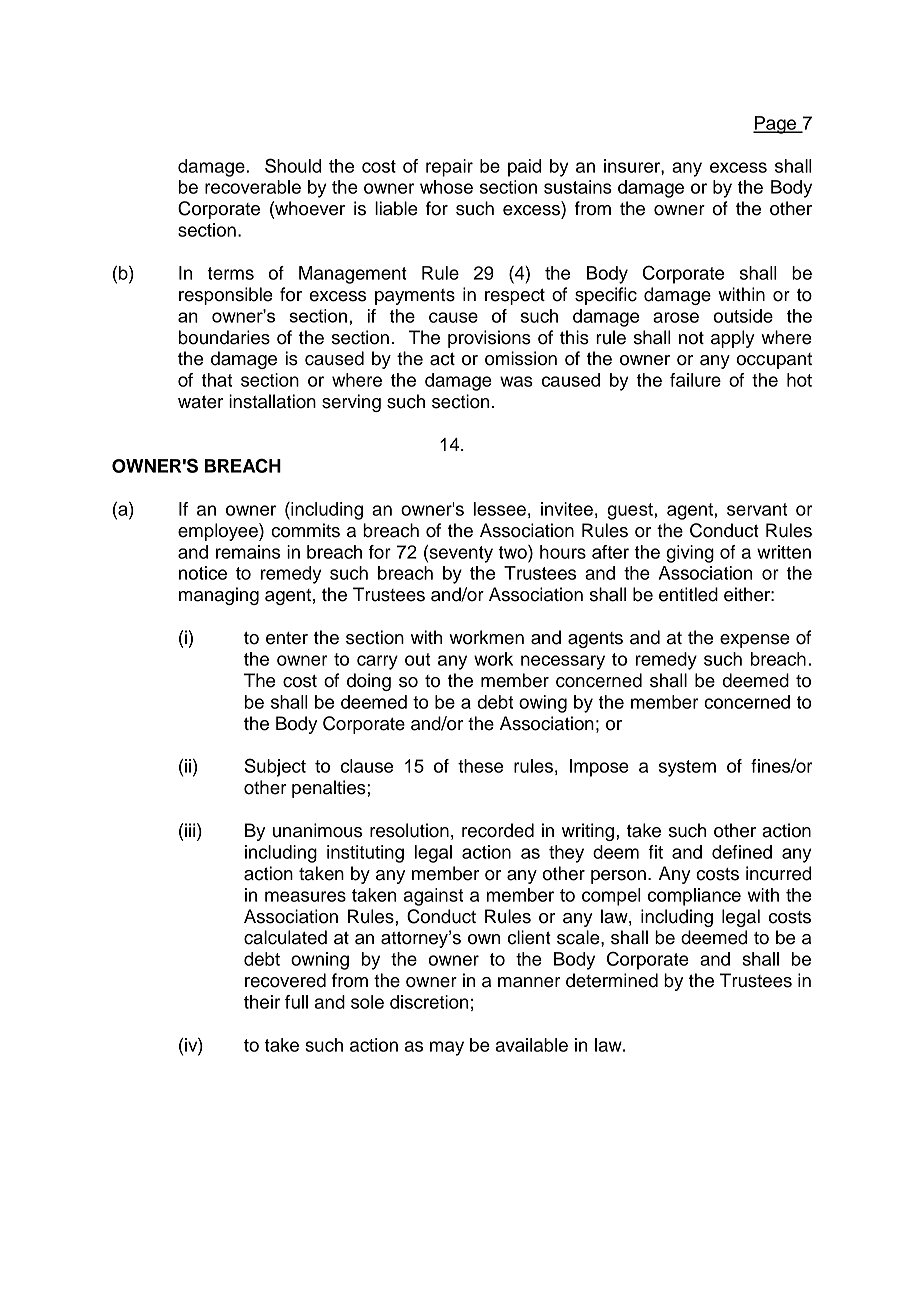 This screenshot has width=924, height=1308. What do you see at coordinates (516, 381) in the screenshot?
I see `was` at bounding box center [516, 381].
